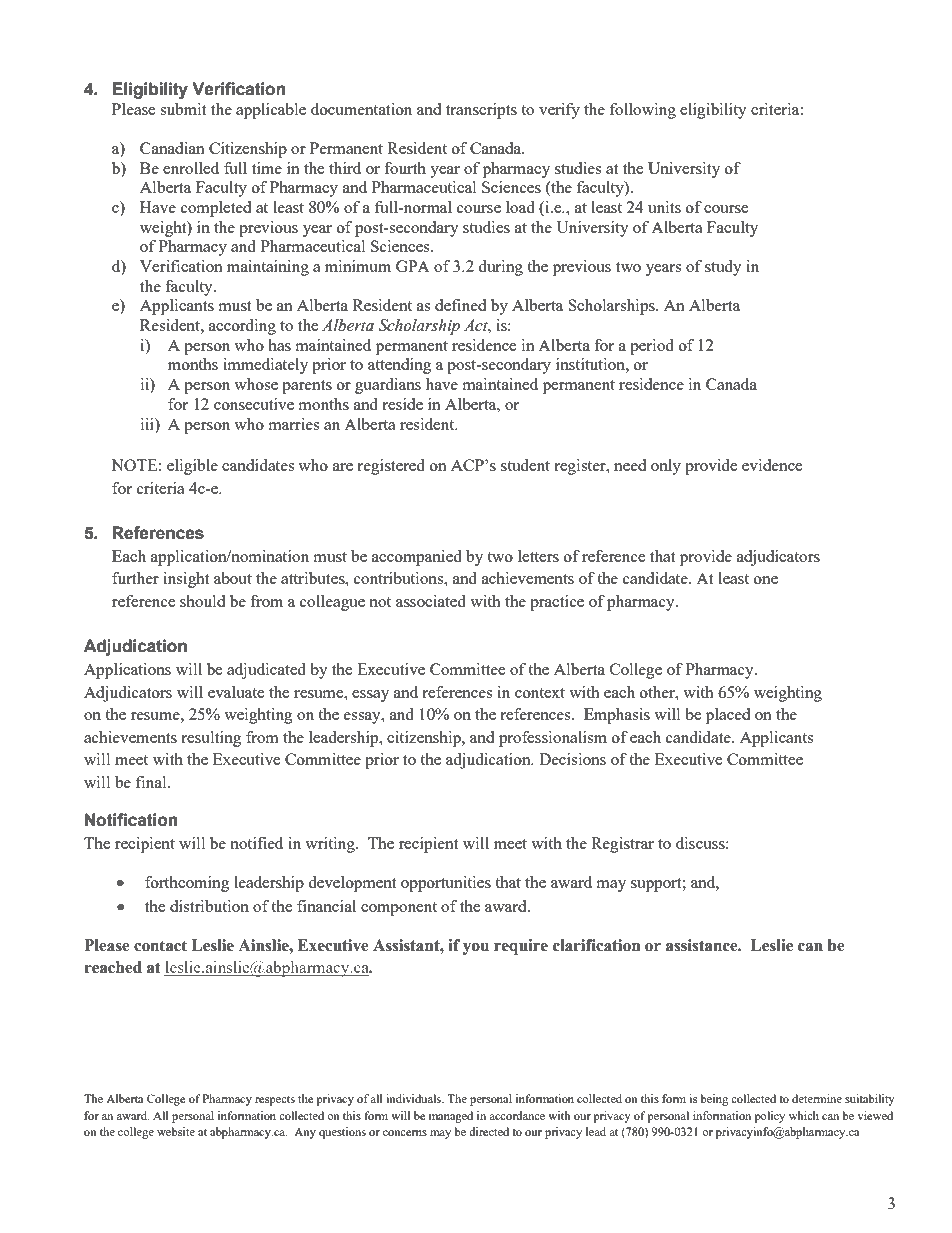 This screenshot has height=1233, width=952. What do you see at coordinates (772, 465) in the screenshot?
I see `evidence` at bounding box center [772, 465].
